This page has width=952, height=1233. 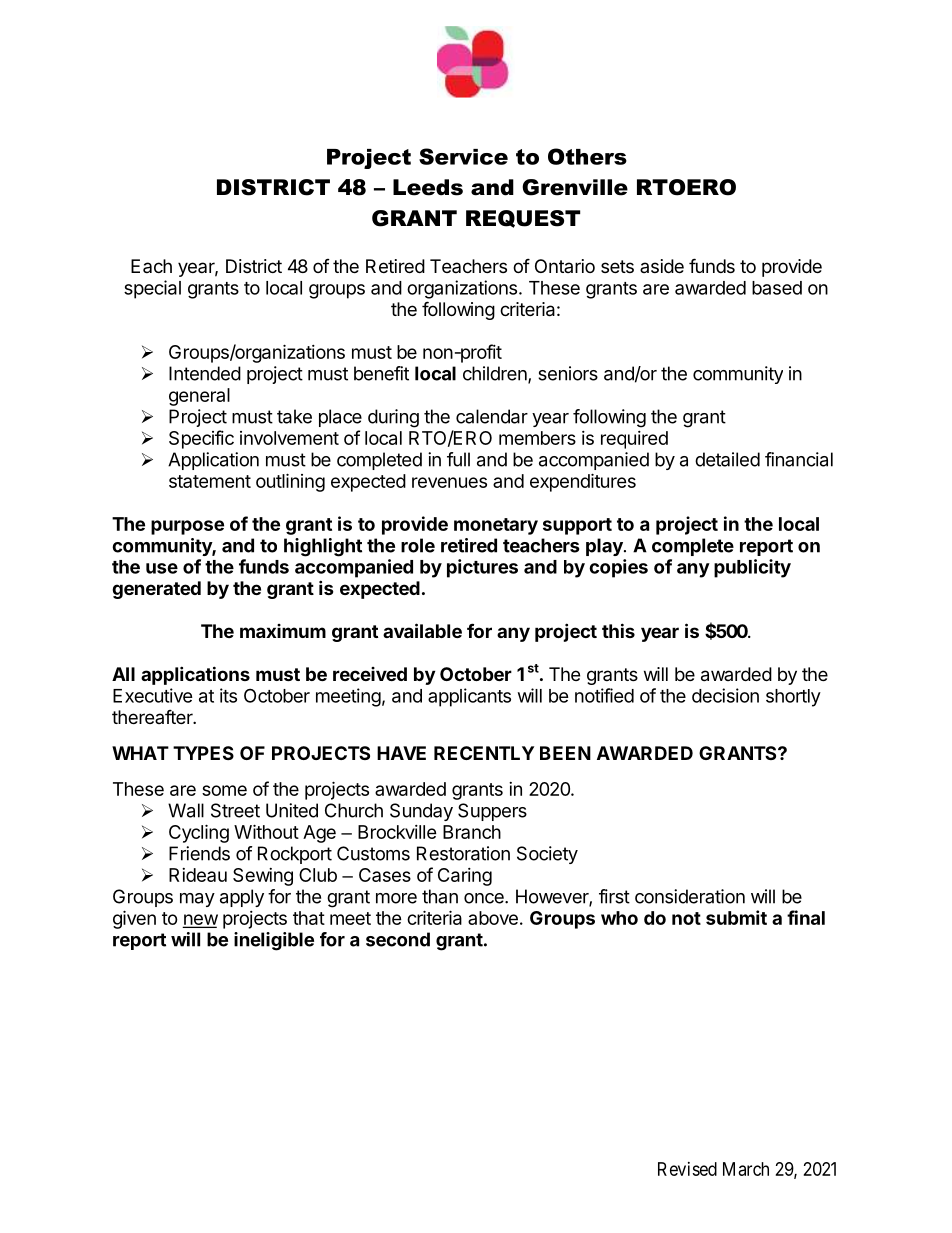 What do you see at coordinates (687, 1169) in the page?
I see `Revised` at bounding box center [687, 1169].
